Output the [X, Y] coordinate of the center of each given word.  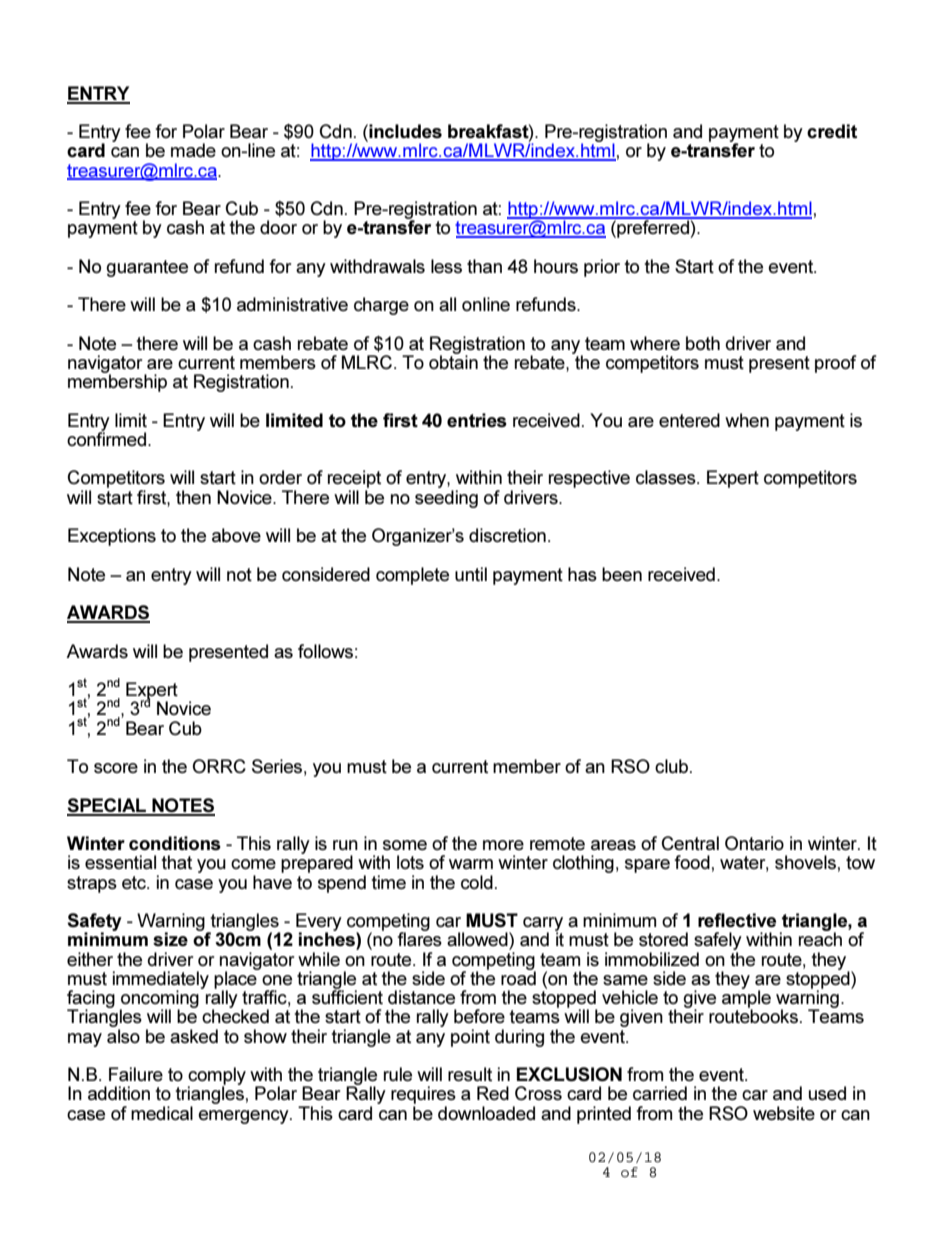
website [784, 1113]
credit [832, 131]
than [484, 266]
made [193, 150]
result [470, 1074]
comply [217, 1077]
